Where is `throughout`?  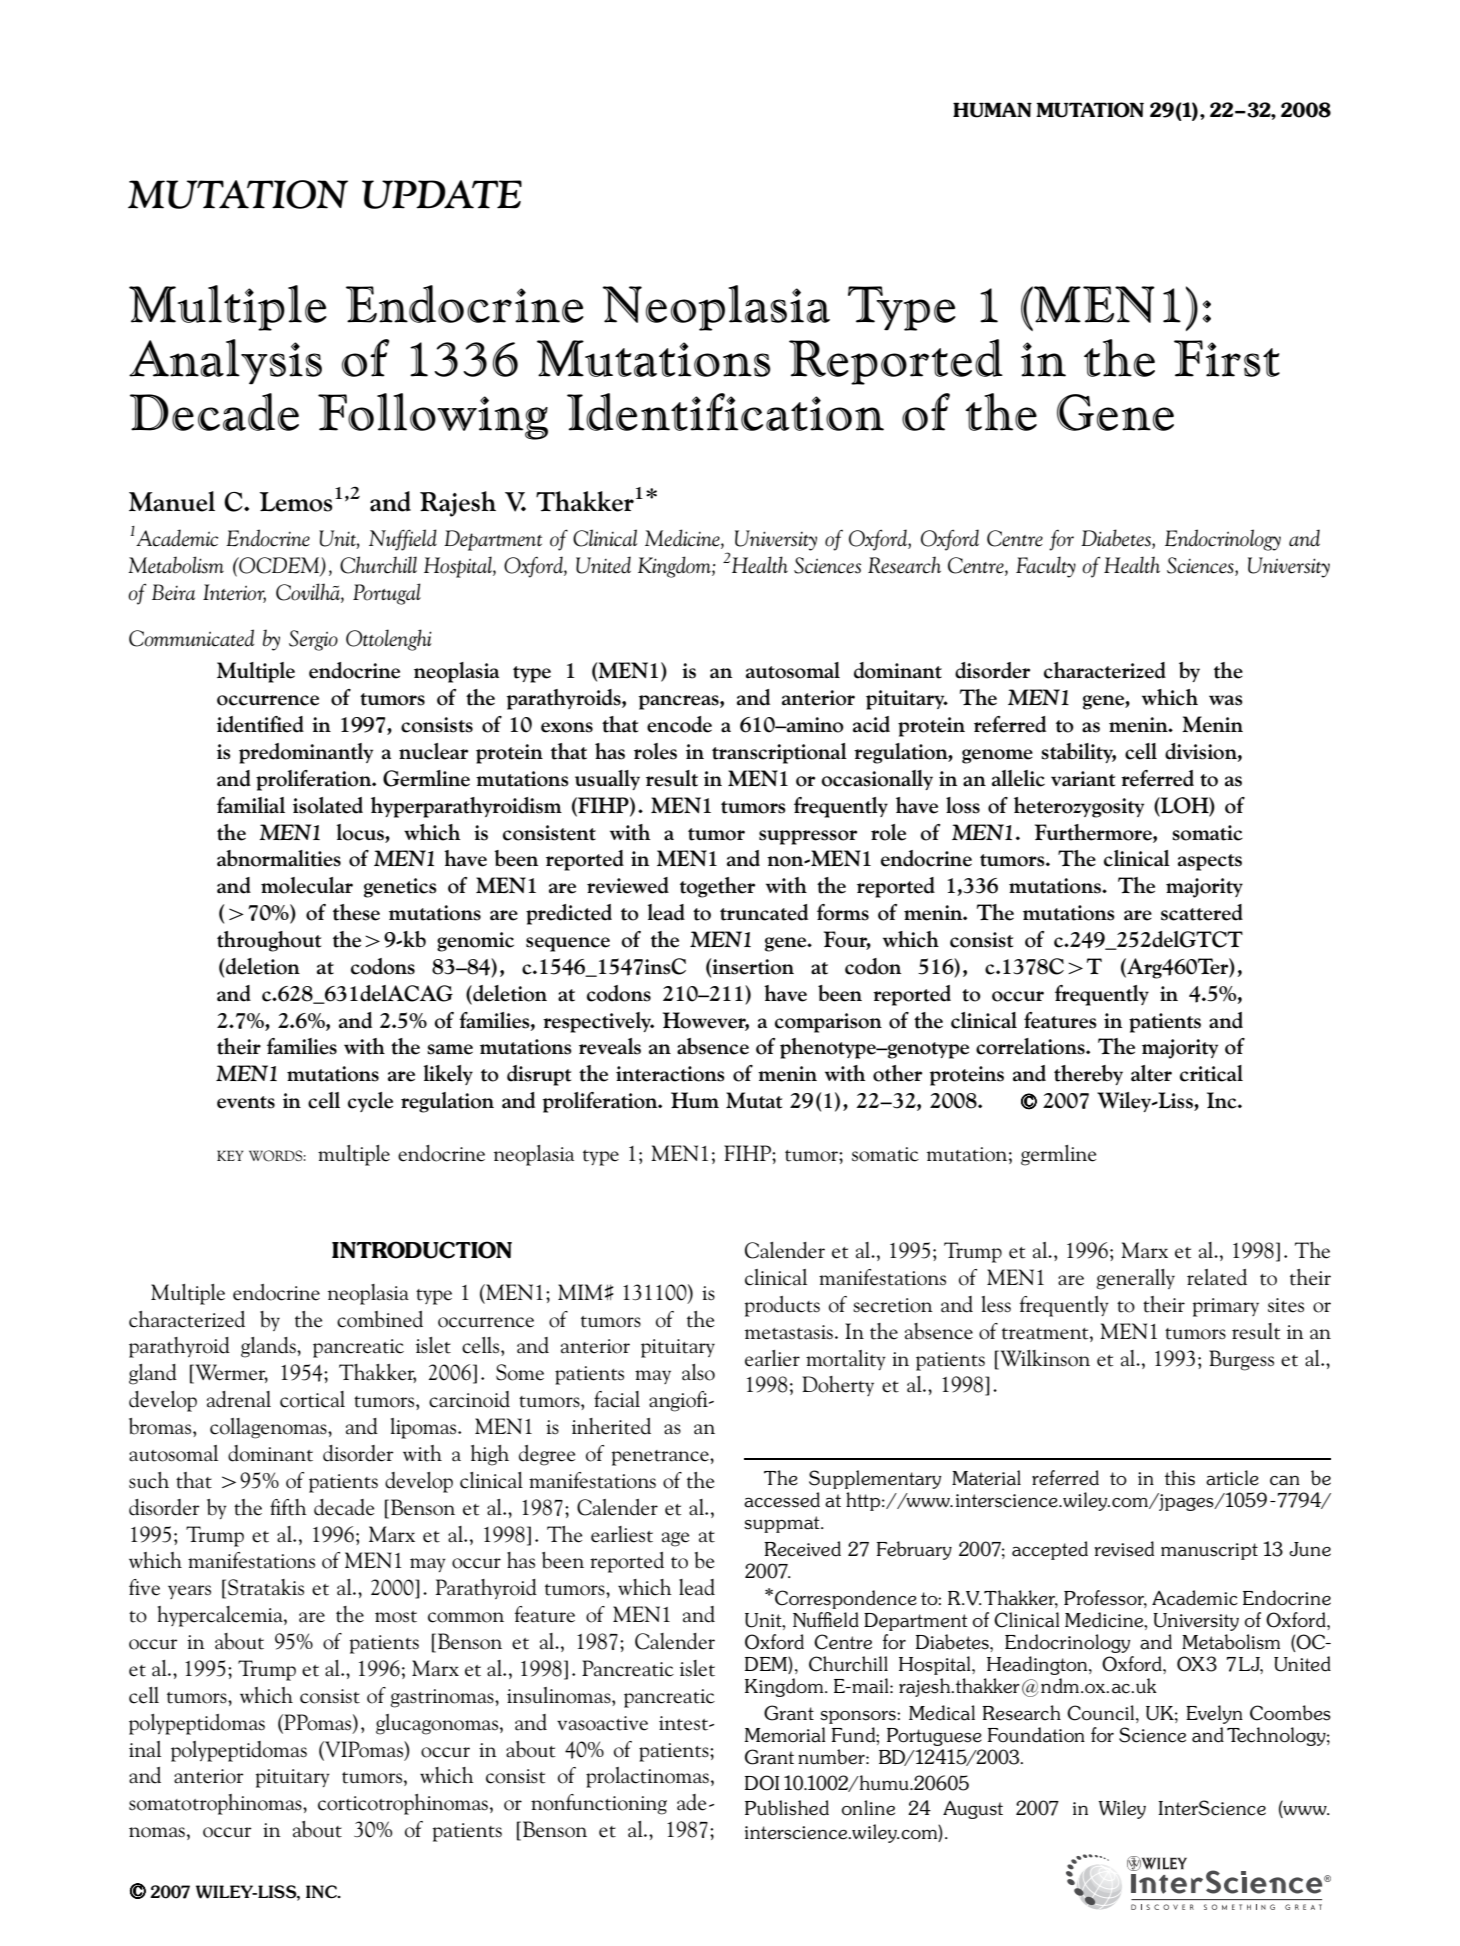
throughout is located at coordinates (269, 941).
